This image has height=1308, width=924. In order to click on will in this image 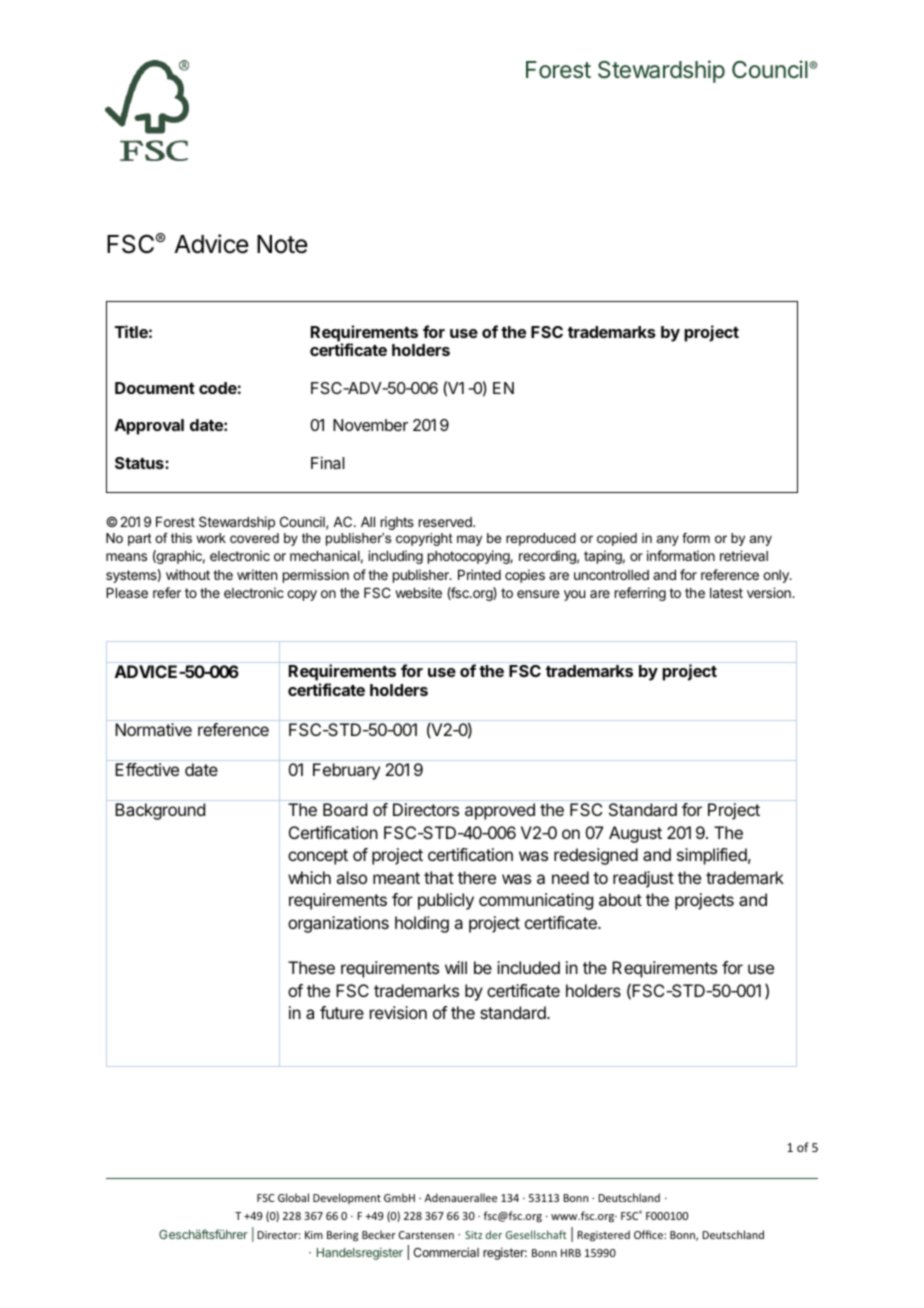, I will do `click(456, 967)`.
